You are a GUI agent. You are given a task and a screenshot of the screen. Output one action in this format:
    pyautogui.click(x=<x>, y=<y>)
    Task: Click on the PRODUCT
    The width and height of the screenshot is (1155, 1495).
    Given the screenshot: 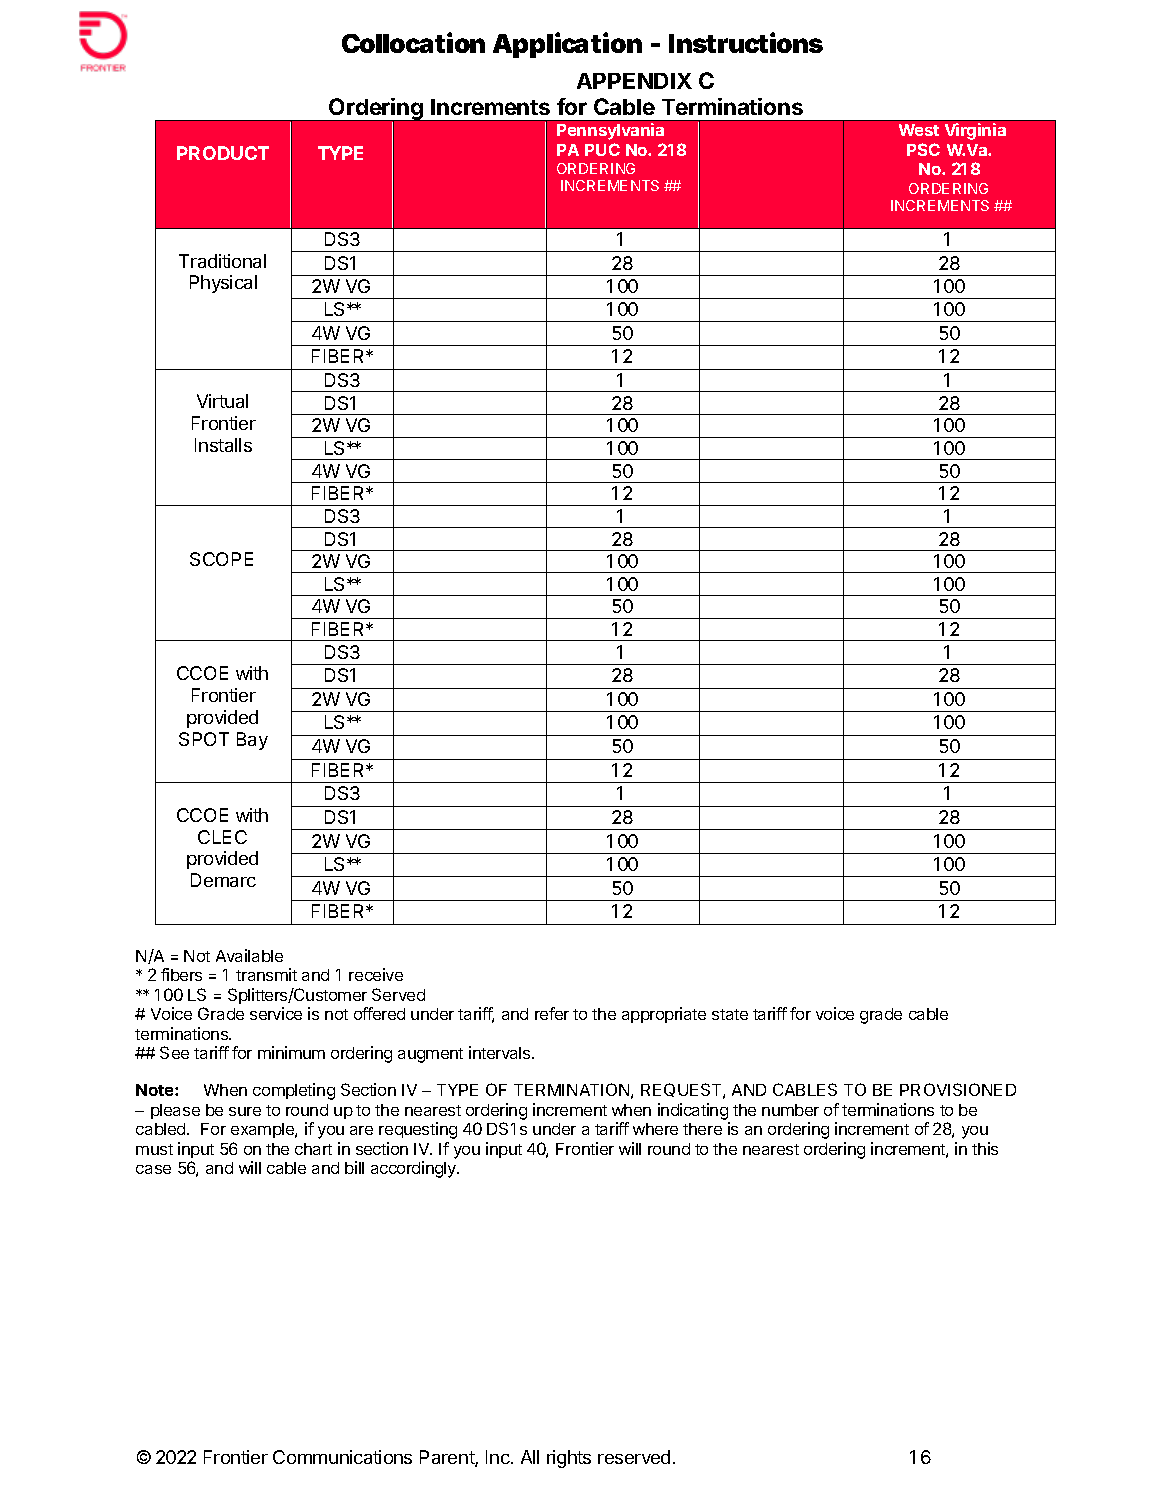 What is the action you would take?
    pyautogui.click(x=223, y=153)
